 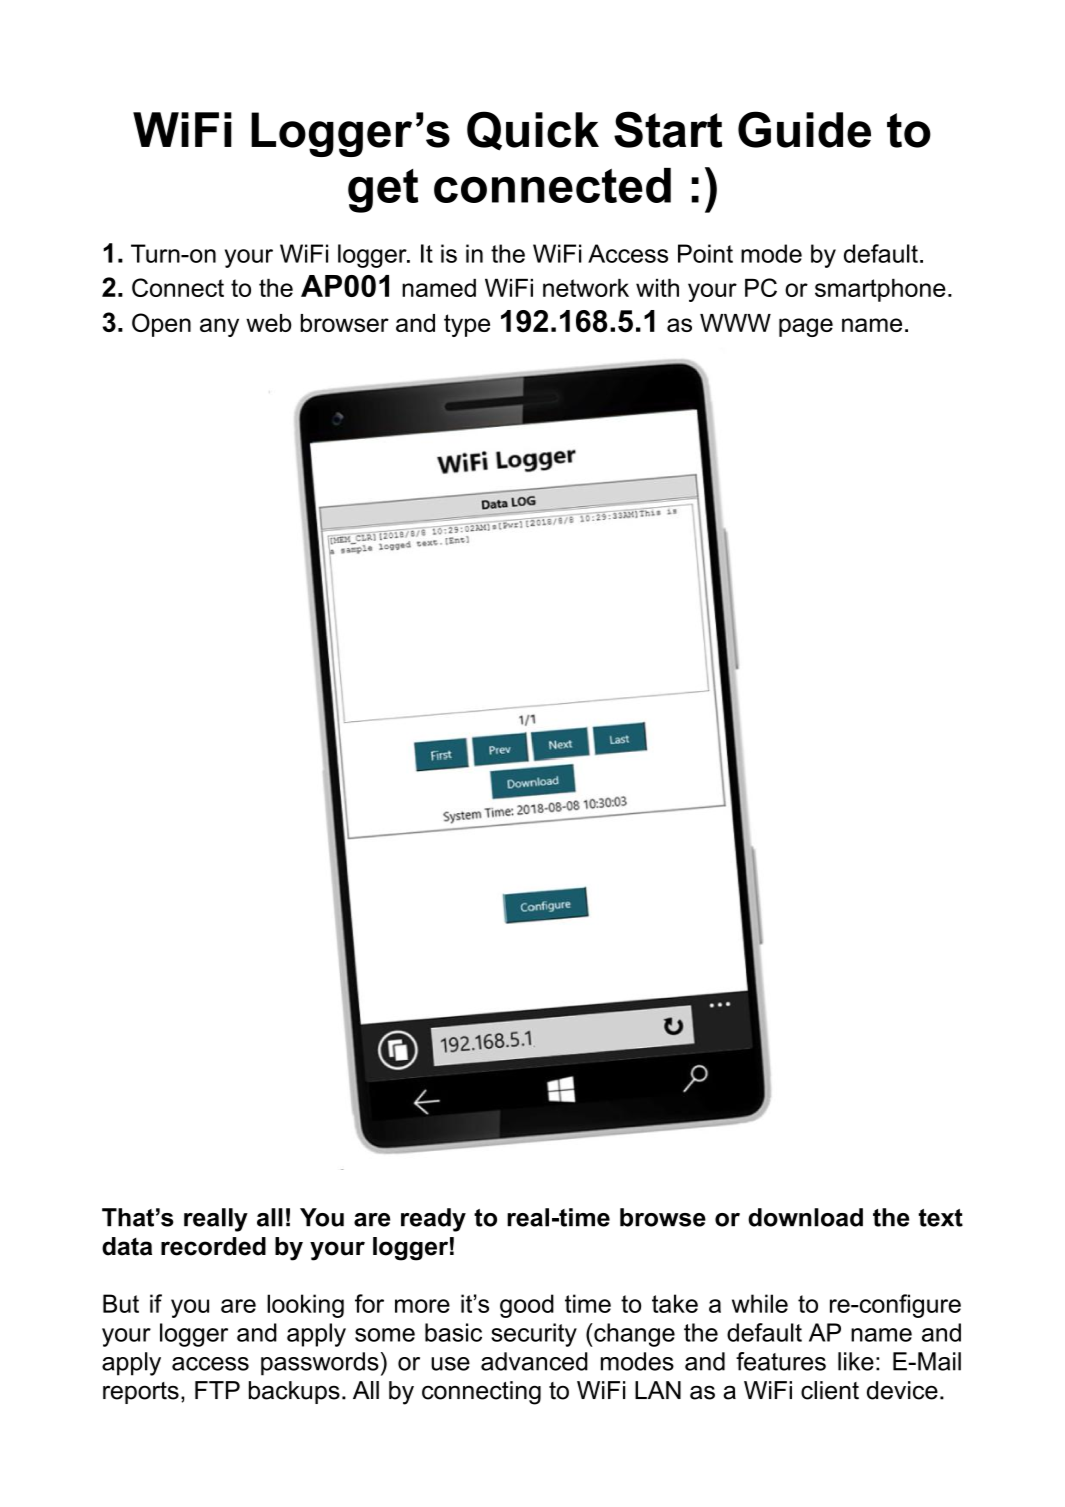 I want to click on FTP, so click(x=217, y=1390).
